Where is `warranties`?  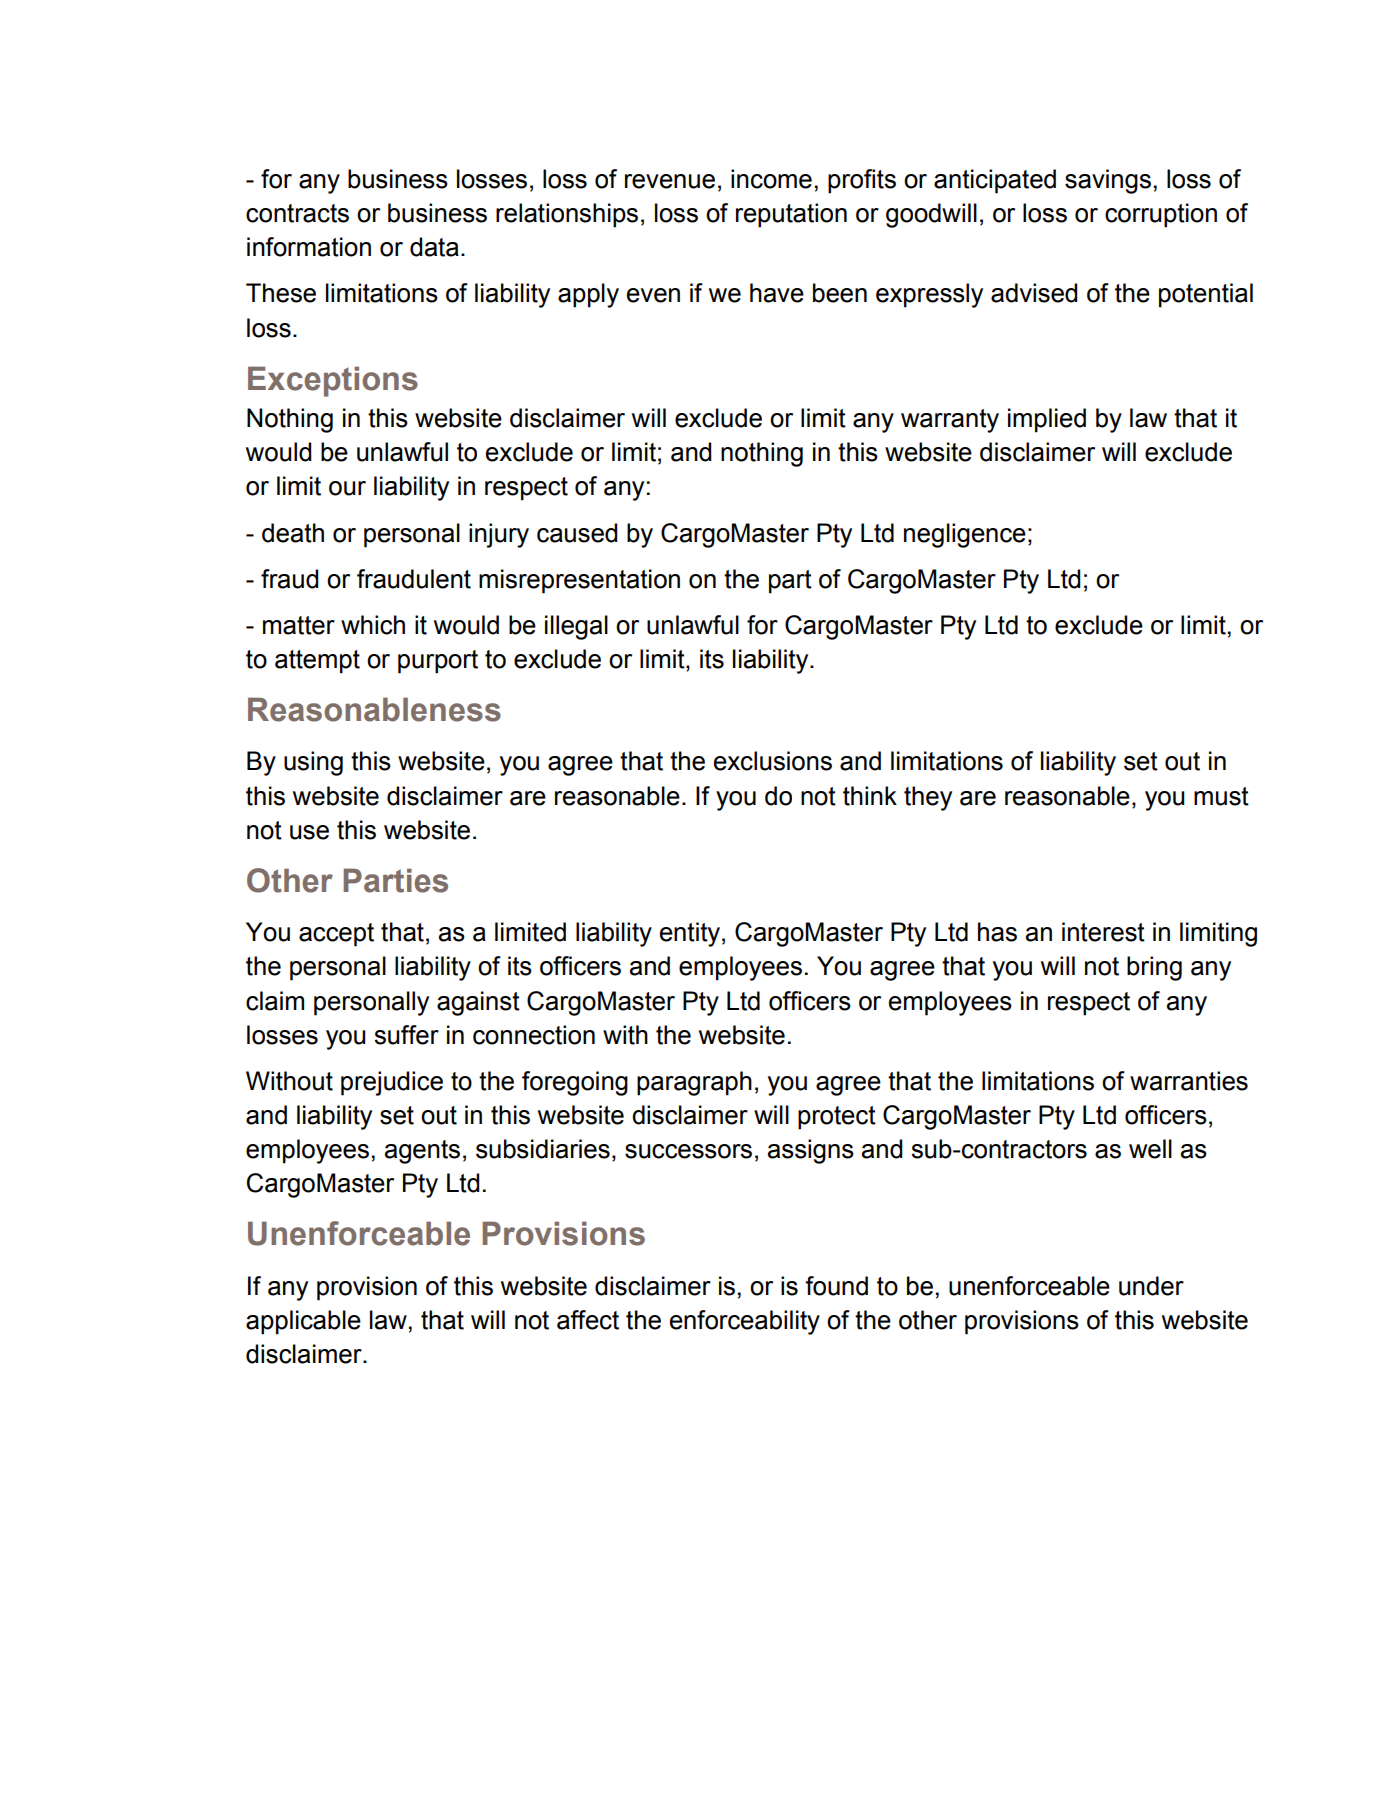
warranties is located at coordinates (1189, 1081).
